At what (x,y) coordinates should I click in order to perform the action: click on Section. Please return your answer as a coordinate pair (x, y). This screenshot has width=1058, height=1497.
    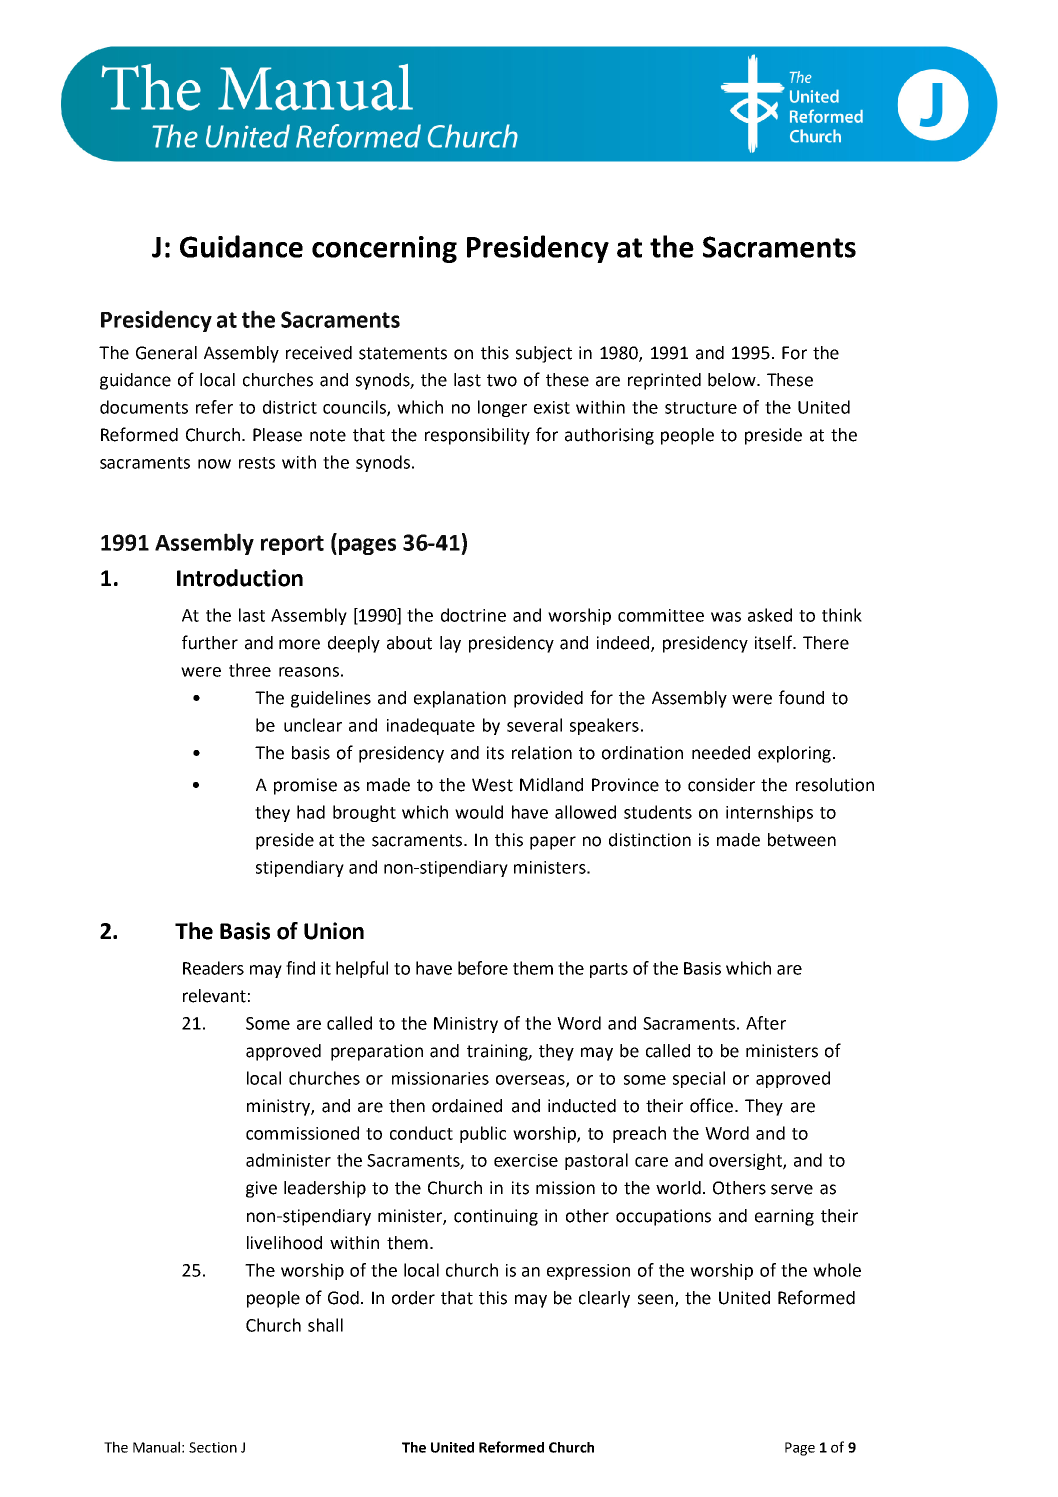
    Looking at the image, I should click on (213, 1447).
